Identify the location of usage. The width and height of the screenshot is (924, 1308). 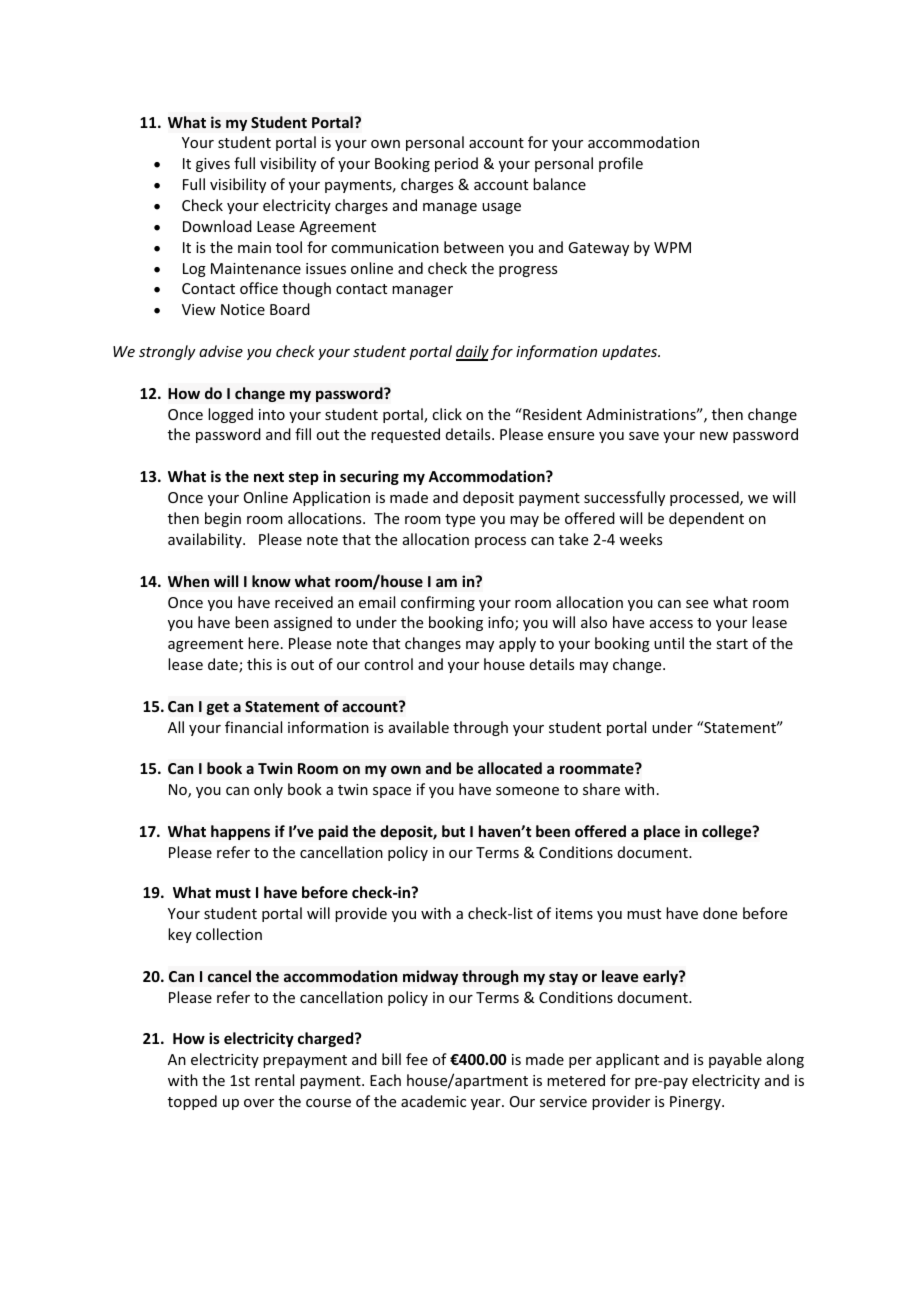
(501, 208).
